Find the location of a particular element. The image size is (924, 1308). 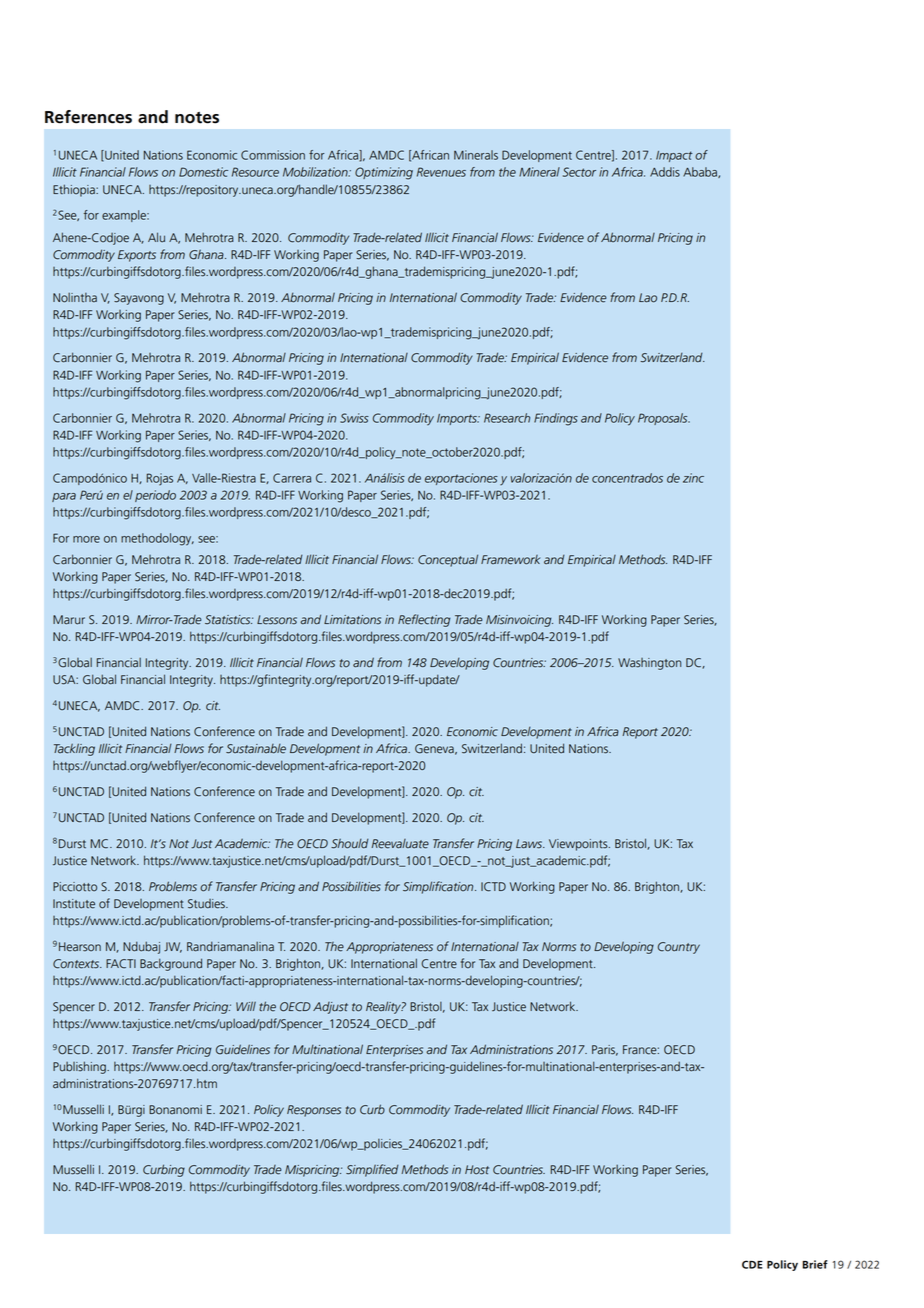

Reflecting is located at coordinates (424, 620).
